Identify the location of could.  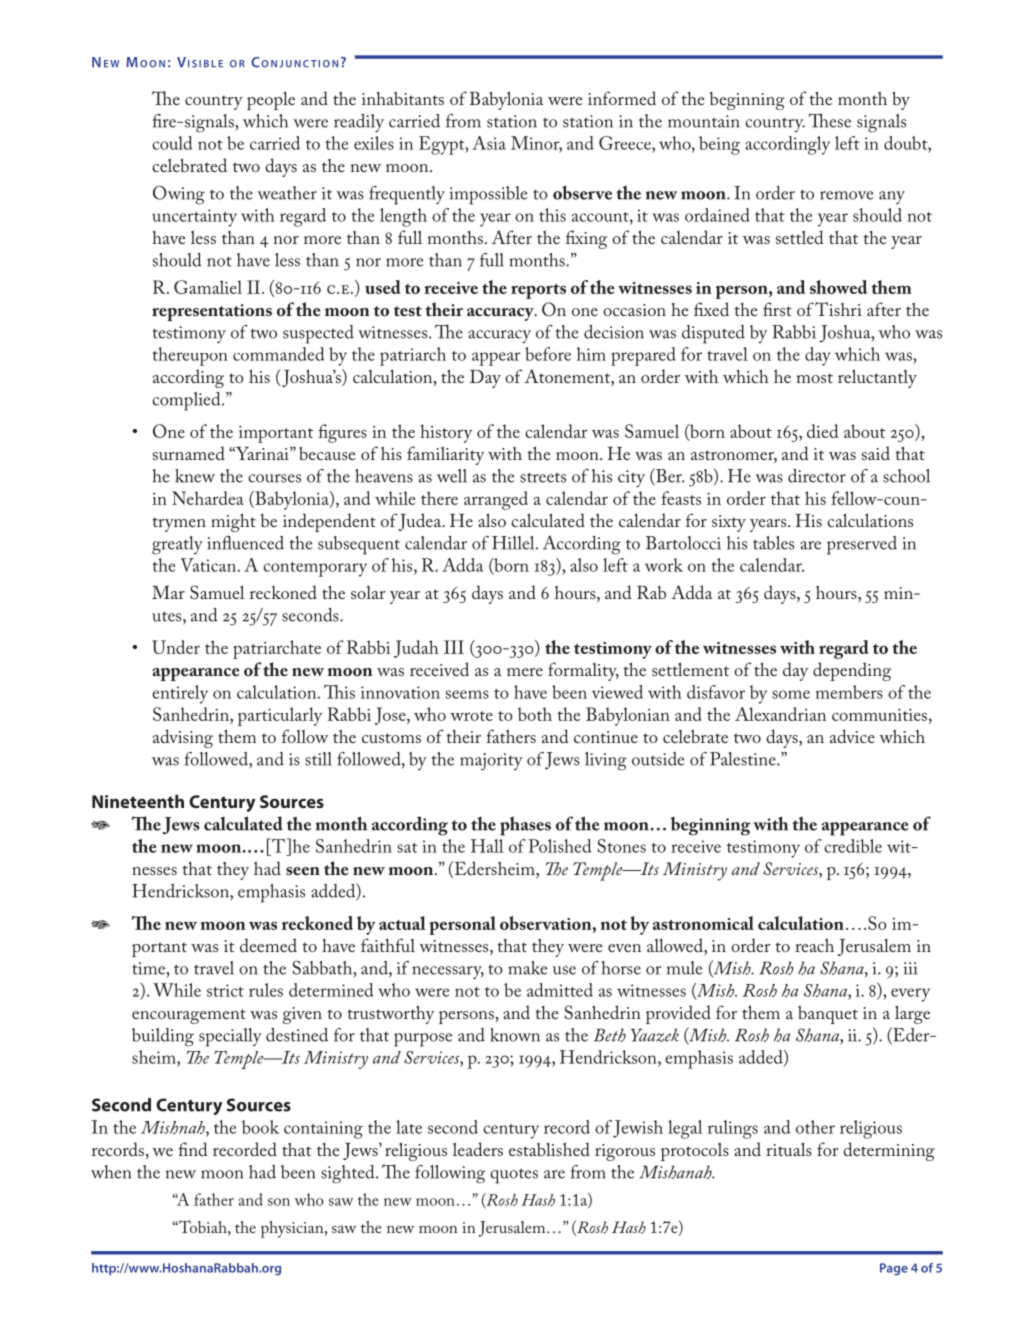
(172, 143).
